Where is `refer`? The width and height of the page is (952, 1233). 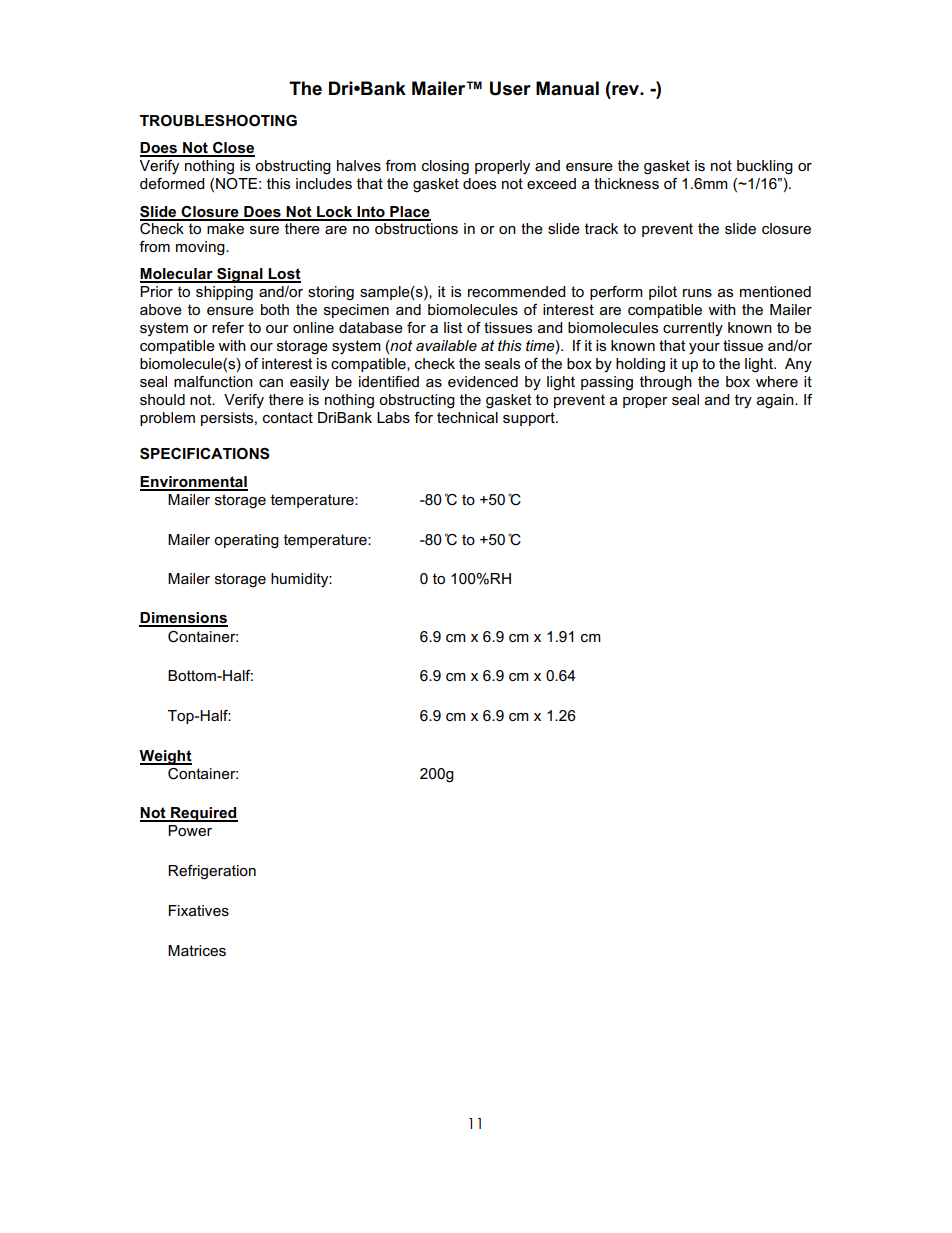
refer is located at coordinates (228, 327).
